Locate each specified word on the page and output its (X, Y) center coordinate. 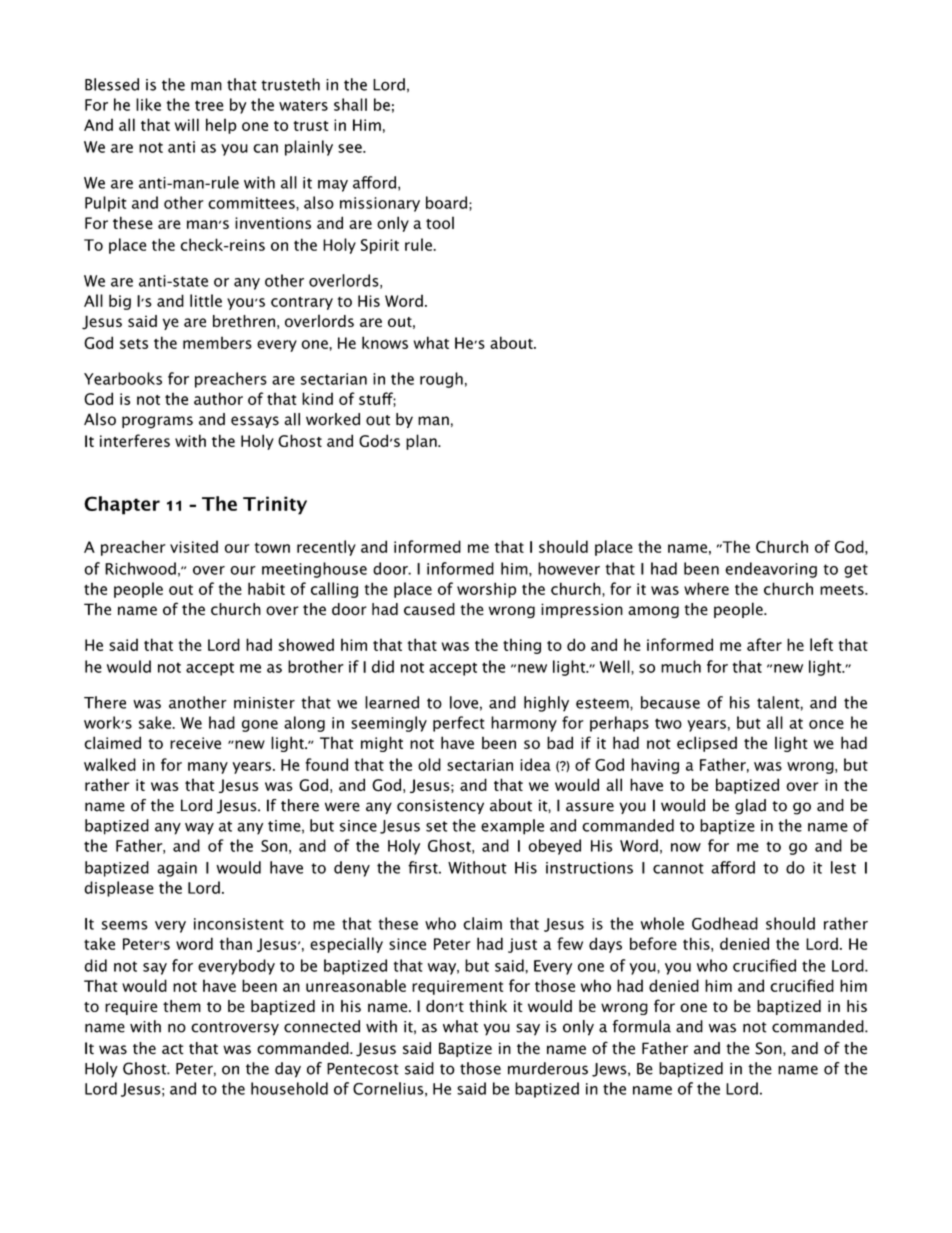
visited (194, 546)
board (446, 202)
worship (486, 590)
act (173, 1049)
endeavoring (771, 570)
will (187, 124)
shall (350, 104)
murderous (548, 1068)
